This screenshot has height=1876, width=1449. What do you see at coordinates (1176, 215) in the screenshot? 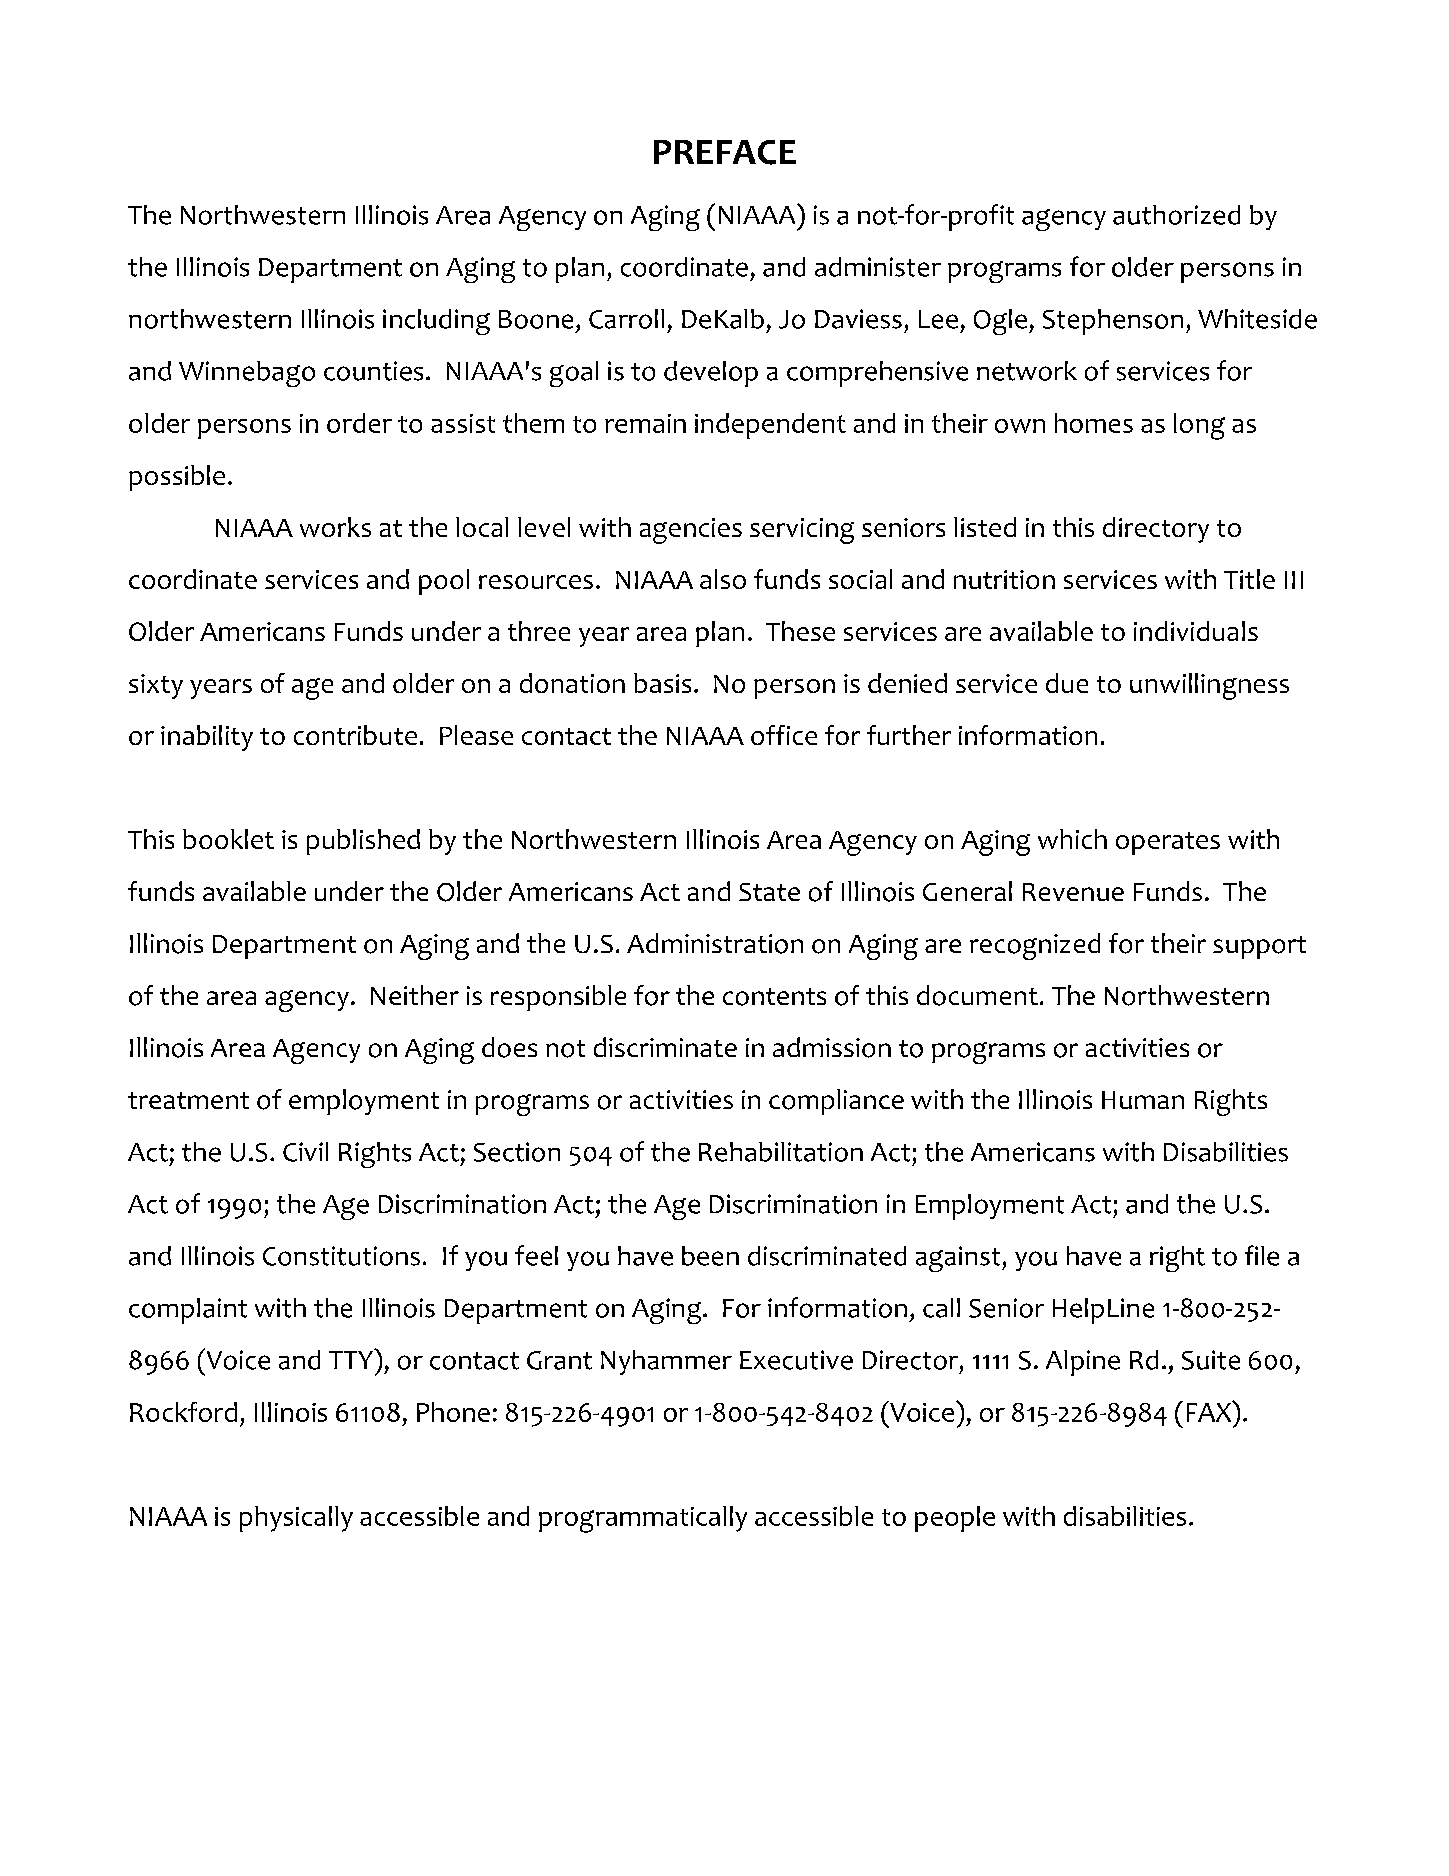
I see `authorized` at bounding box center [1176, 215].
